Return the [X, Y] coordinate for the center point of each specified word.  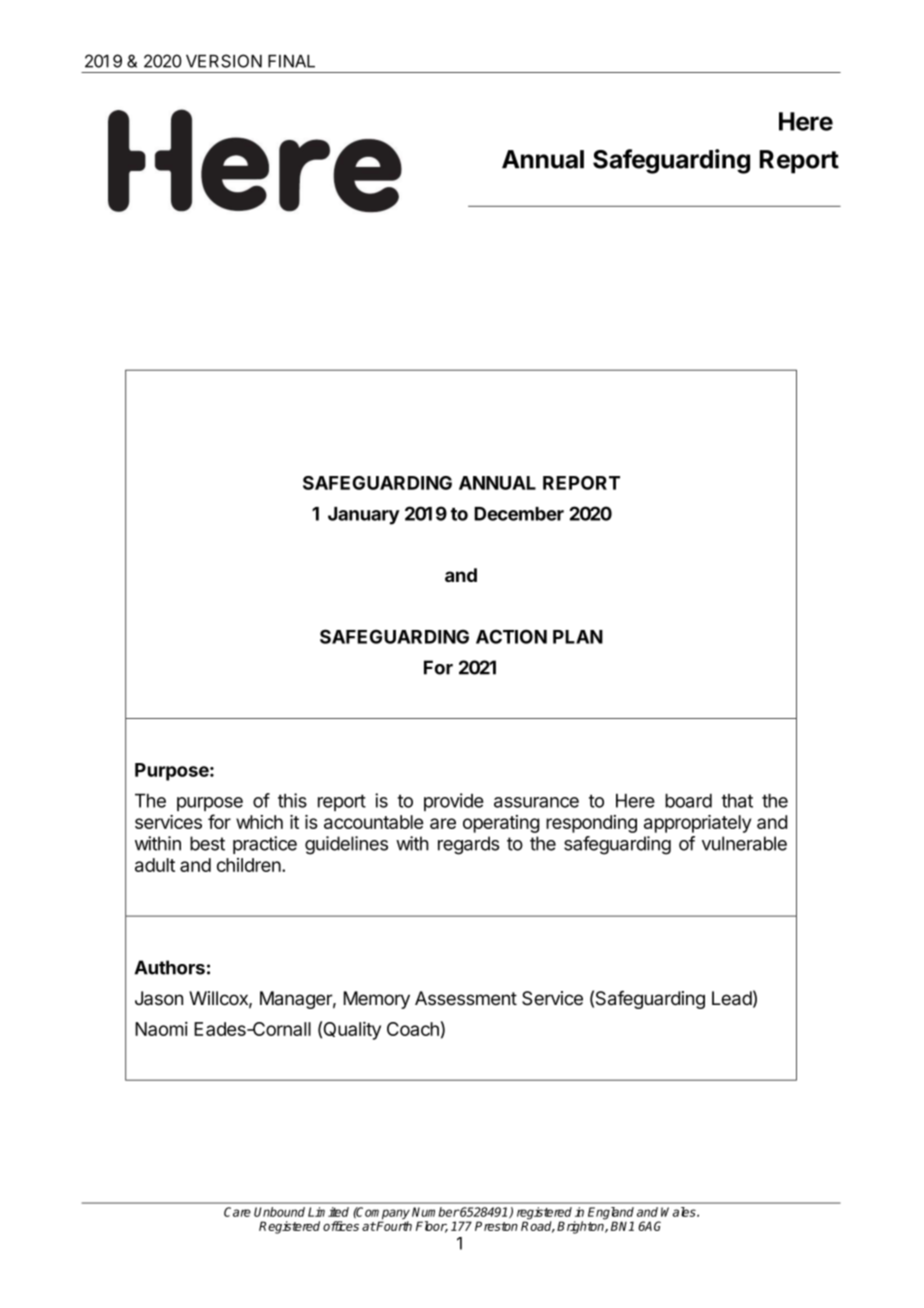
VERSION [224, 61]
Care [237, 1212]
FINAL [291, 61]
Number [436, 1212]
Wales [679, 1212]
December [519, 514]
